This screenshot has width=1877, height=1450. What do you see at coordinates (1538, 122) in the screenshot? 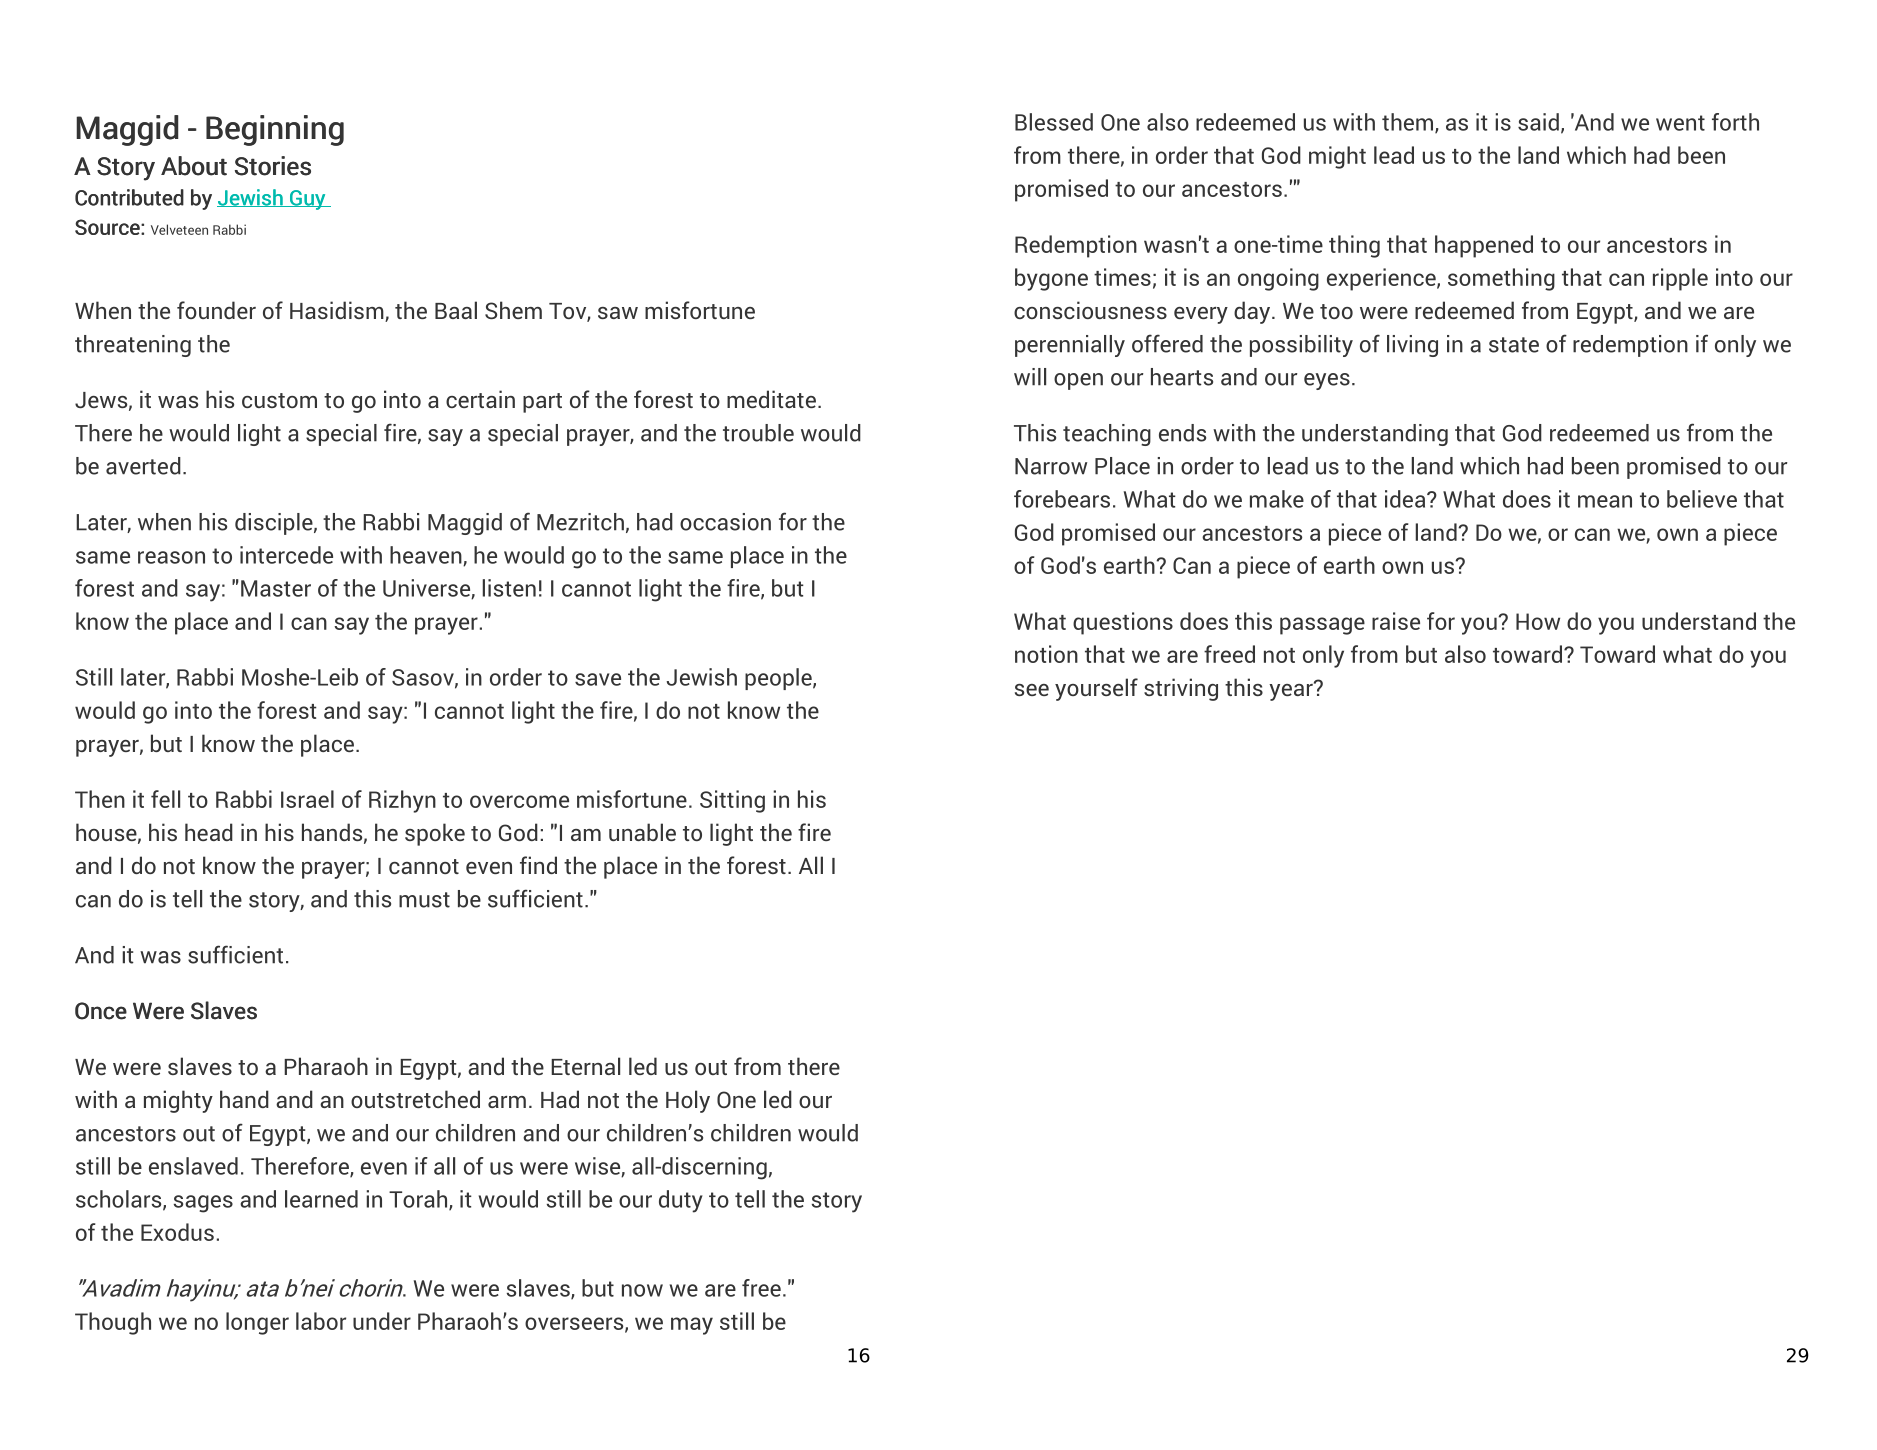
I see `said` at bounding box center [1538, 122].
